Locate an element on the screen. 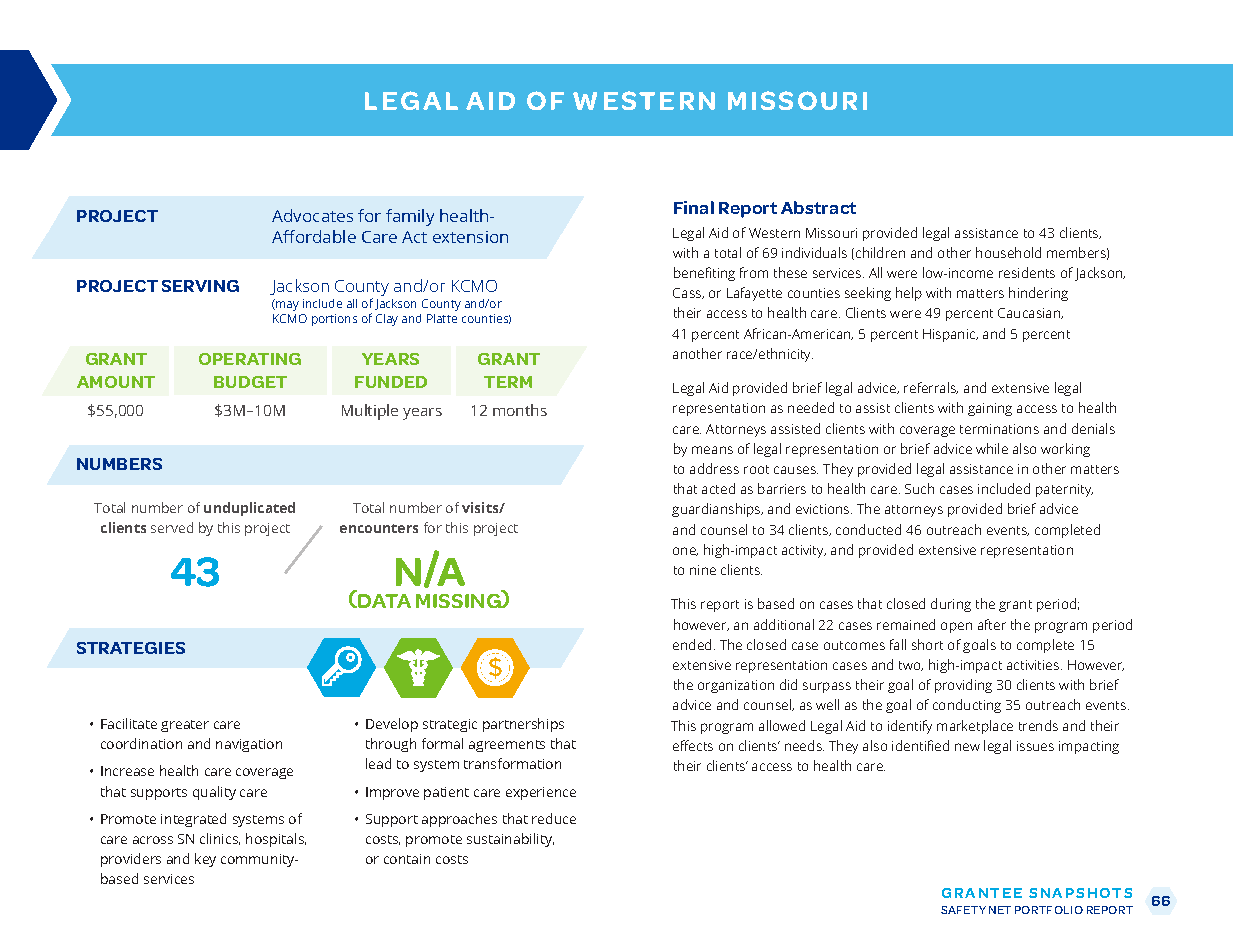 This screenshot has height=952, width=1233. Final is located at coordinates (694, 207).
